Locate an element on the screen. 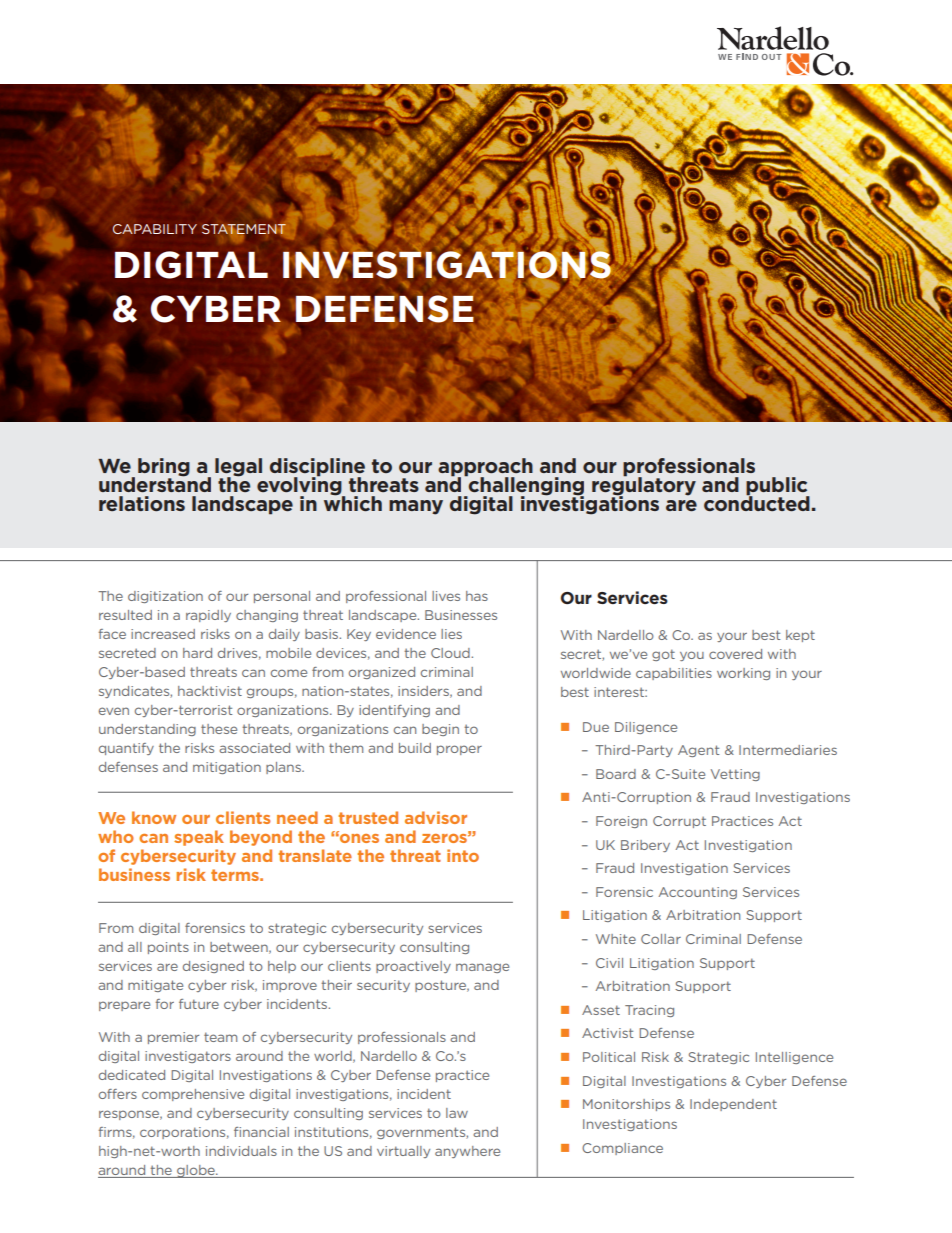 This screenshot has width=952, height=1233. working is located at coordinates (743, 674).
